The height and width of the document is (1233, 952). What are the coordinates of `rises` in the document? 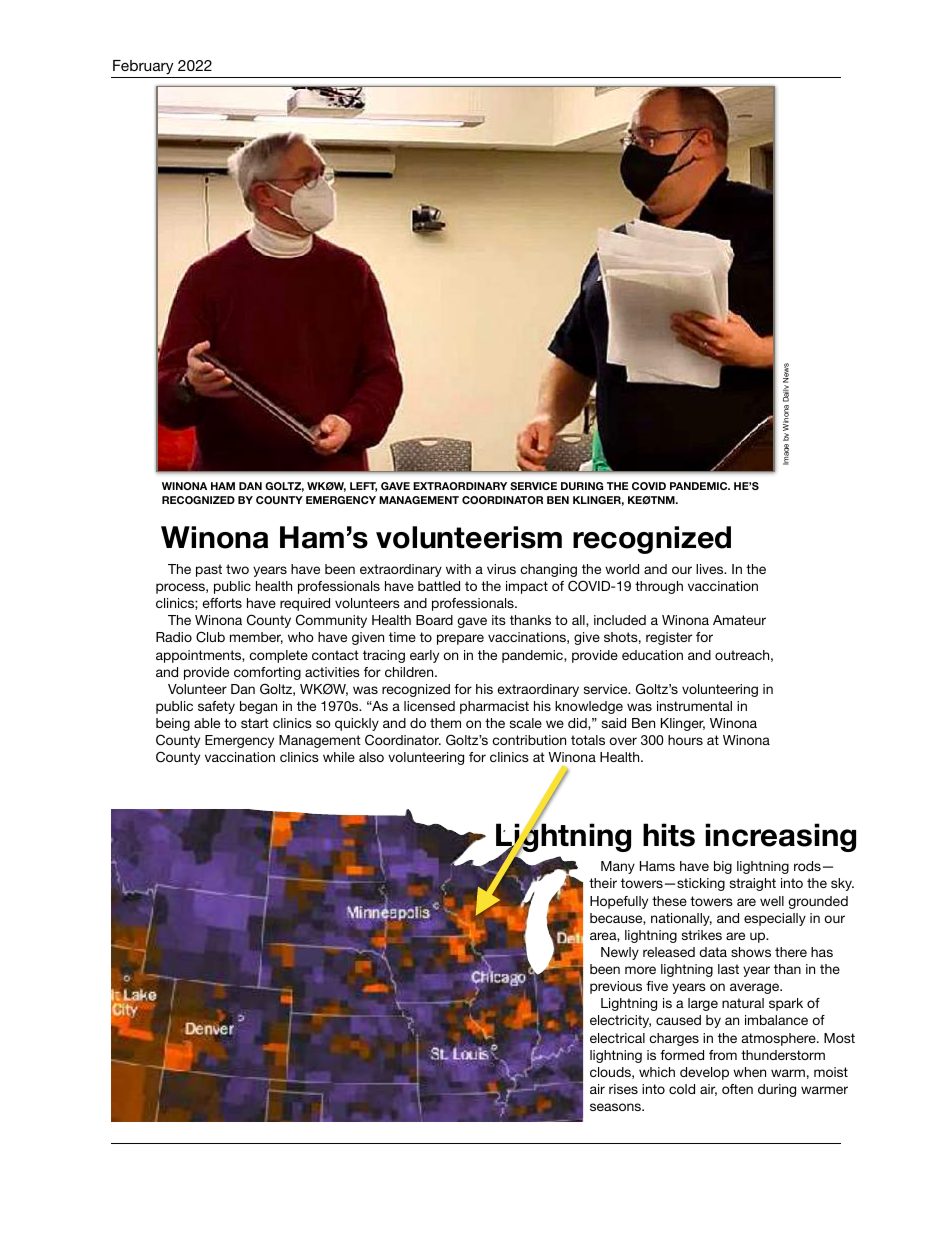 It's located at (623, 1089).
